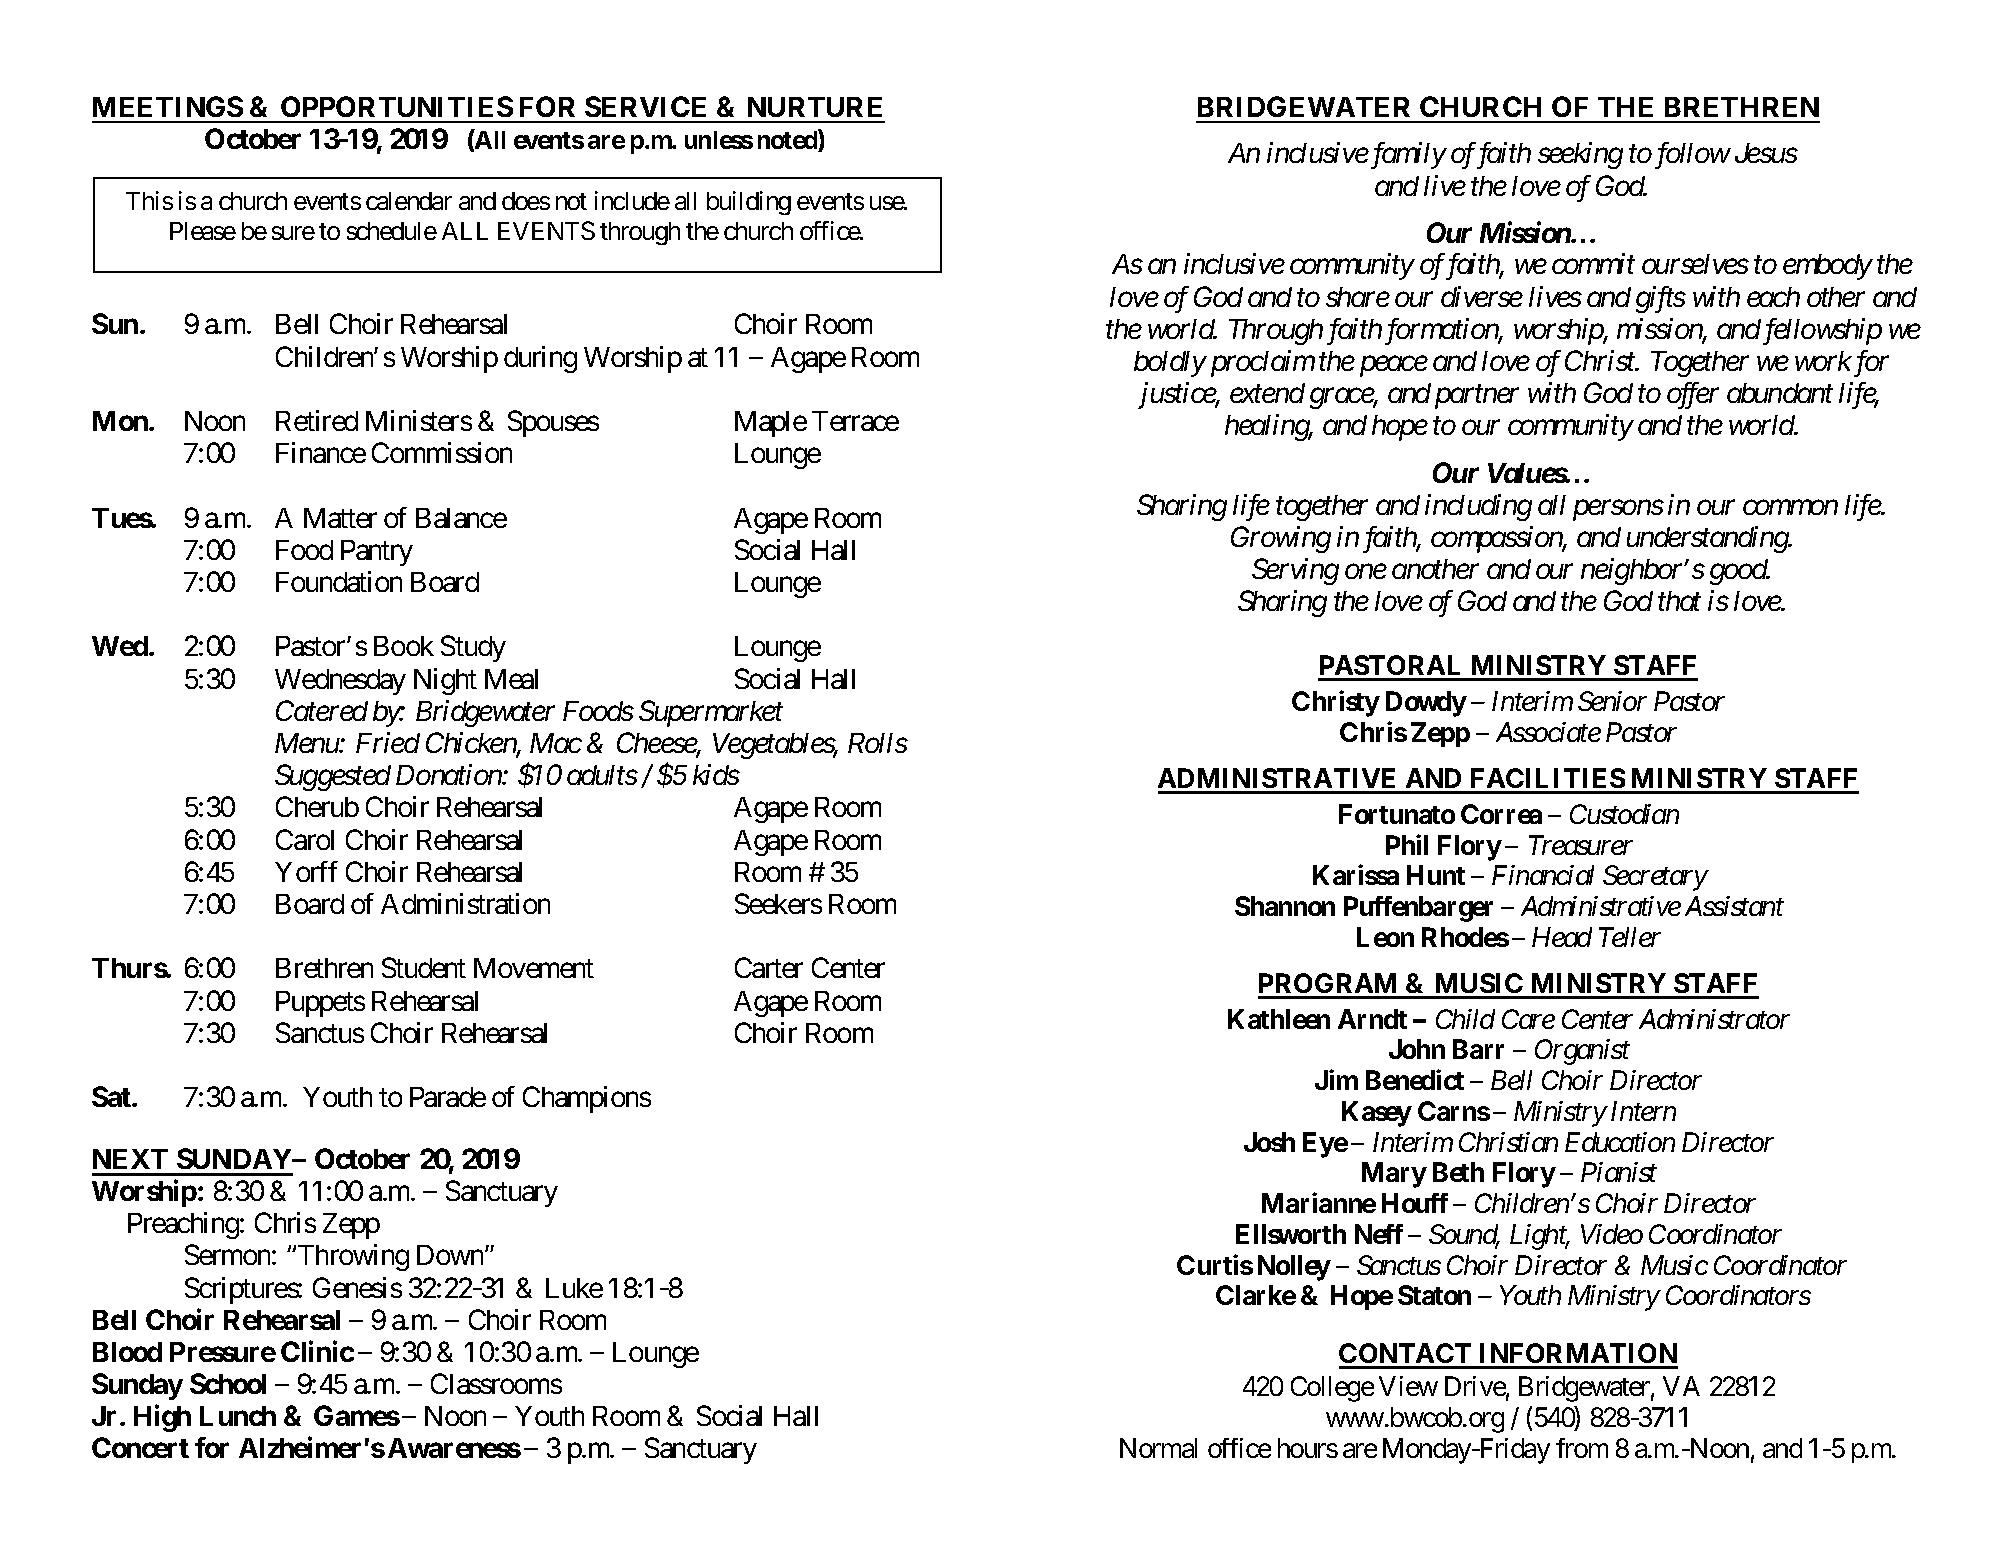  What do you see at coordinates (238, 1416) in the screenshot?
I see `Lunch` at bounding box center [238, 1416].
